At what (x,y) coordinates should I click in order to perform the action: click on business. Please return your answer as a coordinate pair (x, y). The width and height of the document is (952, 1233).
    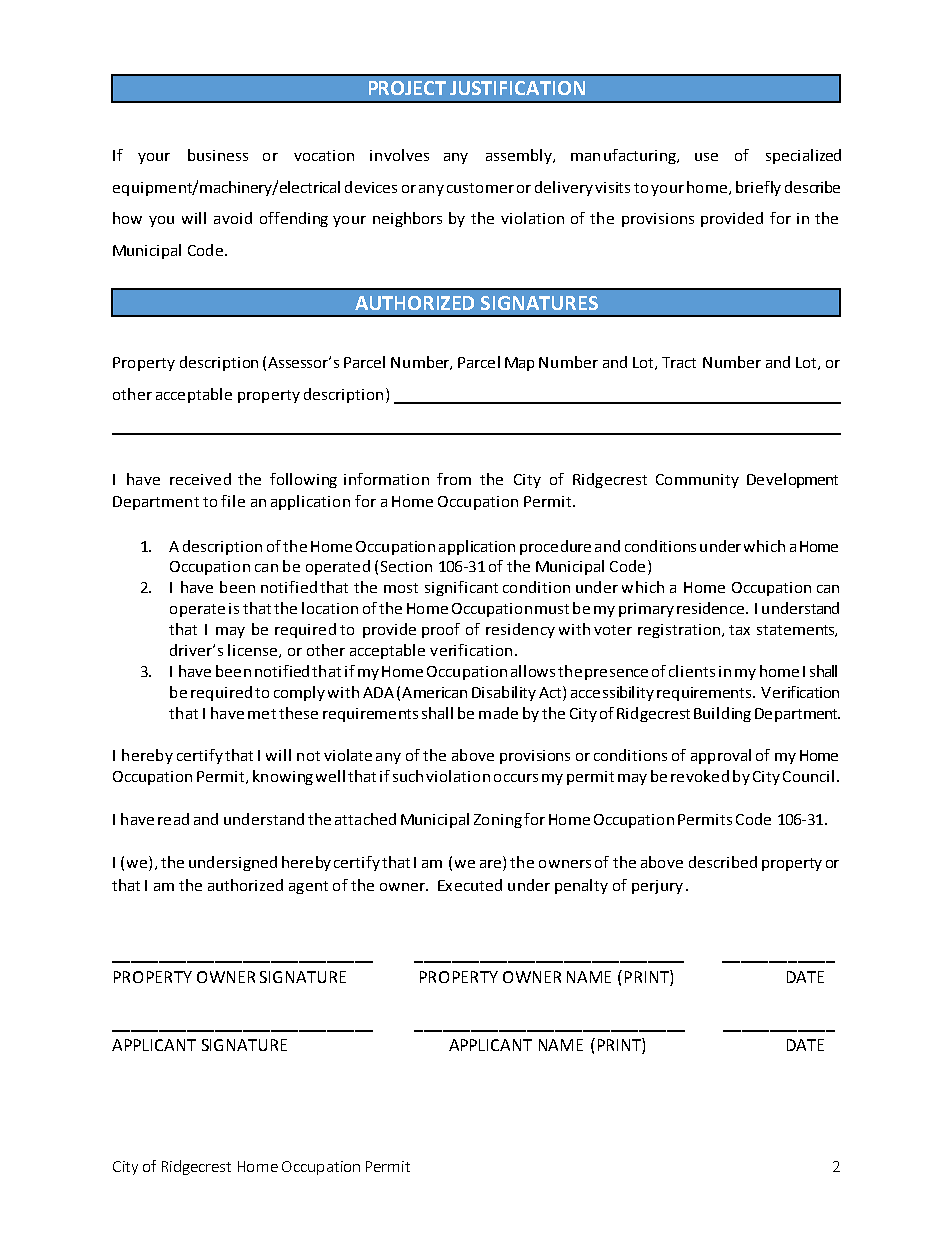
    Looking at the image, I should click on (218, 155).
